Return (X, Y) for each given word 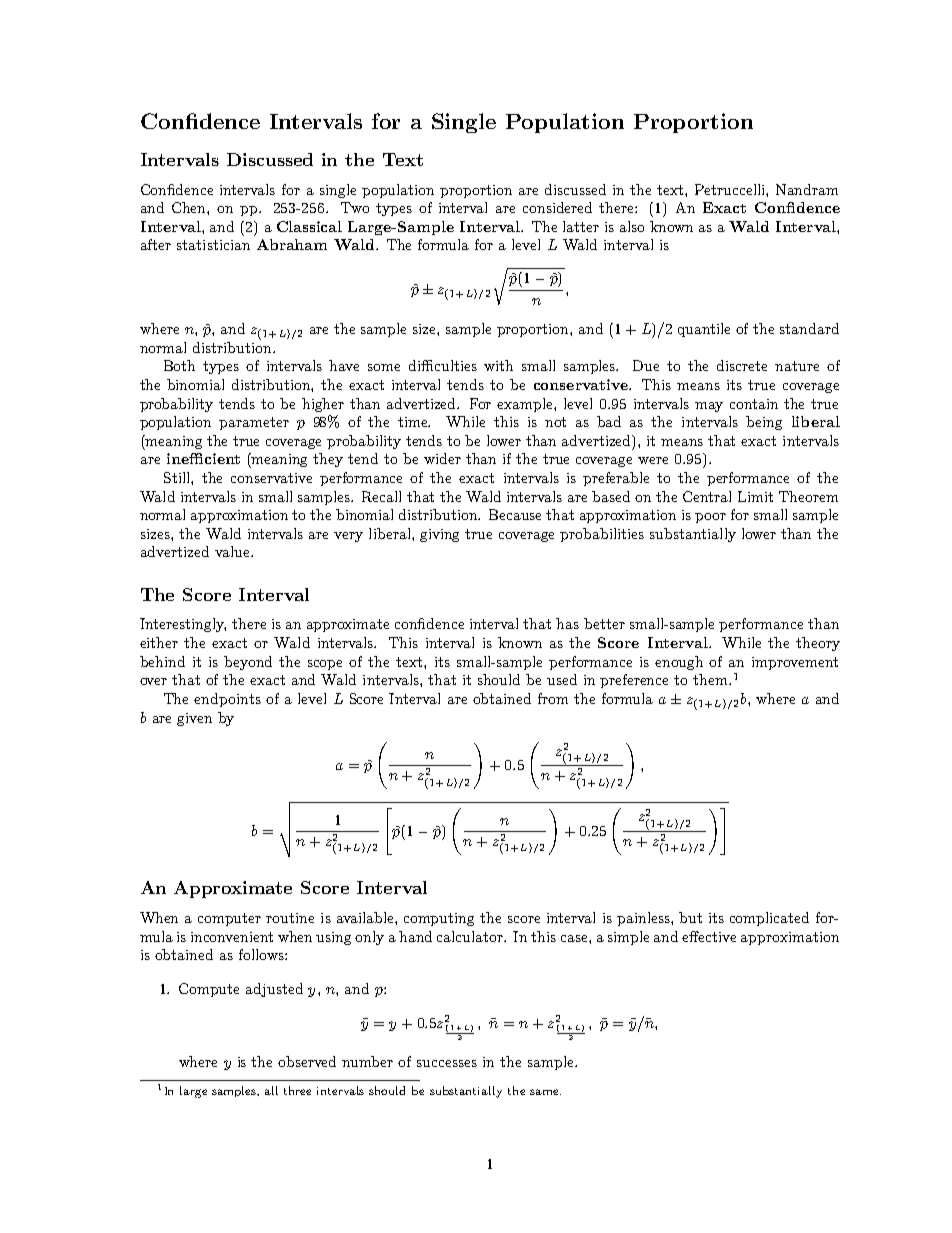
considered (557, 207)
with (498, 365)
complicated (769, 919)
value (233, 551)
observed (307, 1061)
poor (710, 518)
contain (754, 404)
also (632, 226)
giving (439, 535)
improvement (795, 663)
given (194, 719)
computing (439, 919)
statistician (213, 245)
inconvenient (232, 937)
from (553, 698)
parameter (254, 423)
